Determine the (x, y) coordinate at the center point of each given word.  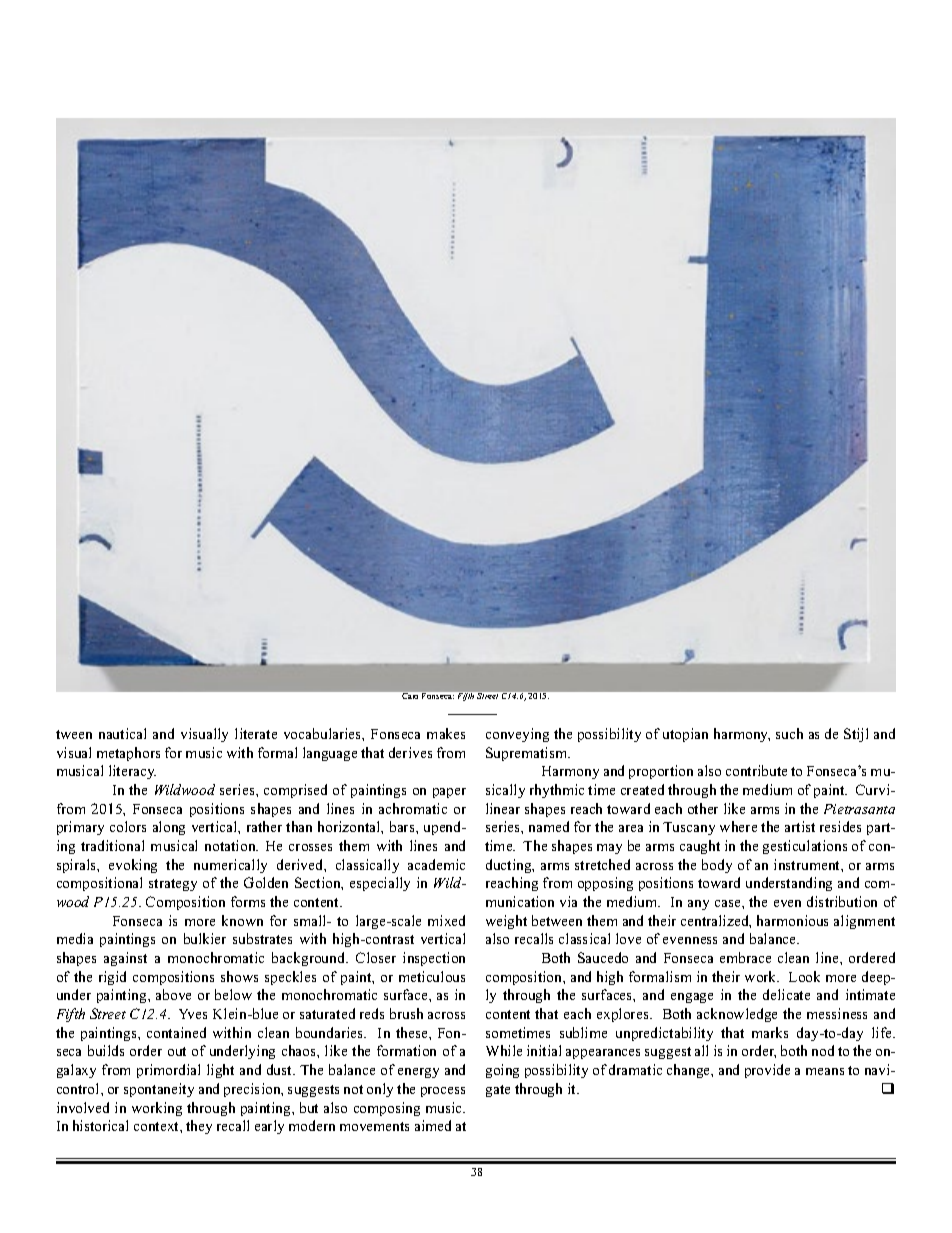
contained (176, 1032)
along (169, 828)
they (199, 1127)
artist (800, 826)
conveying (517, 735)
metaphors (128, 754)
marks (770, 1032)
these (413, 1032)
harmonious (792, 920)
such (789, 733)
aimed (433, 1125)
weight (506, 922)
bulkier (205, 938)
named (549, 826)
